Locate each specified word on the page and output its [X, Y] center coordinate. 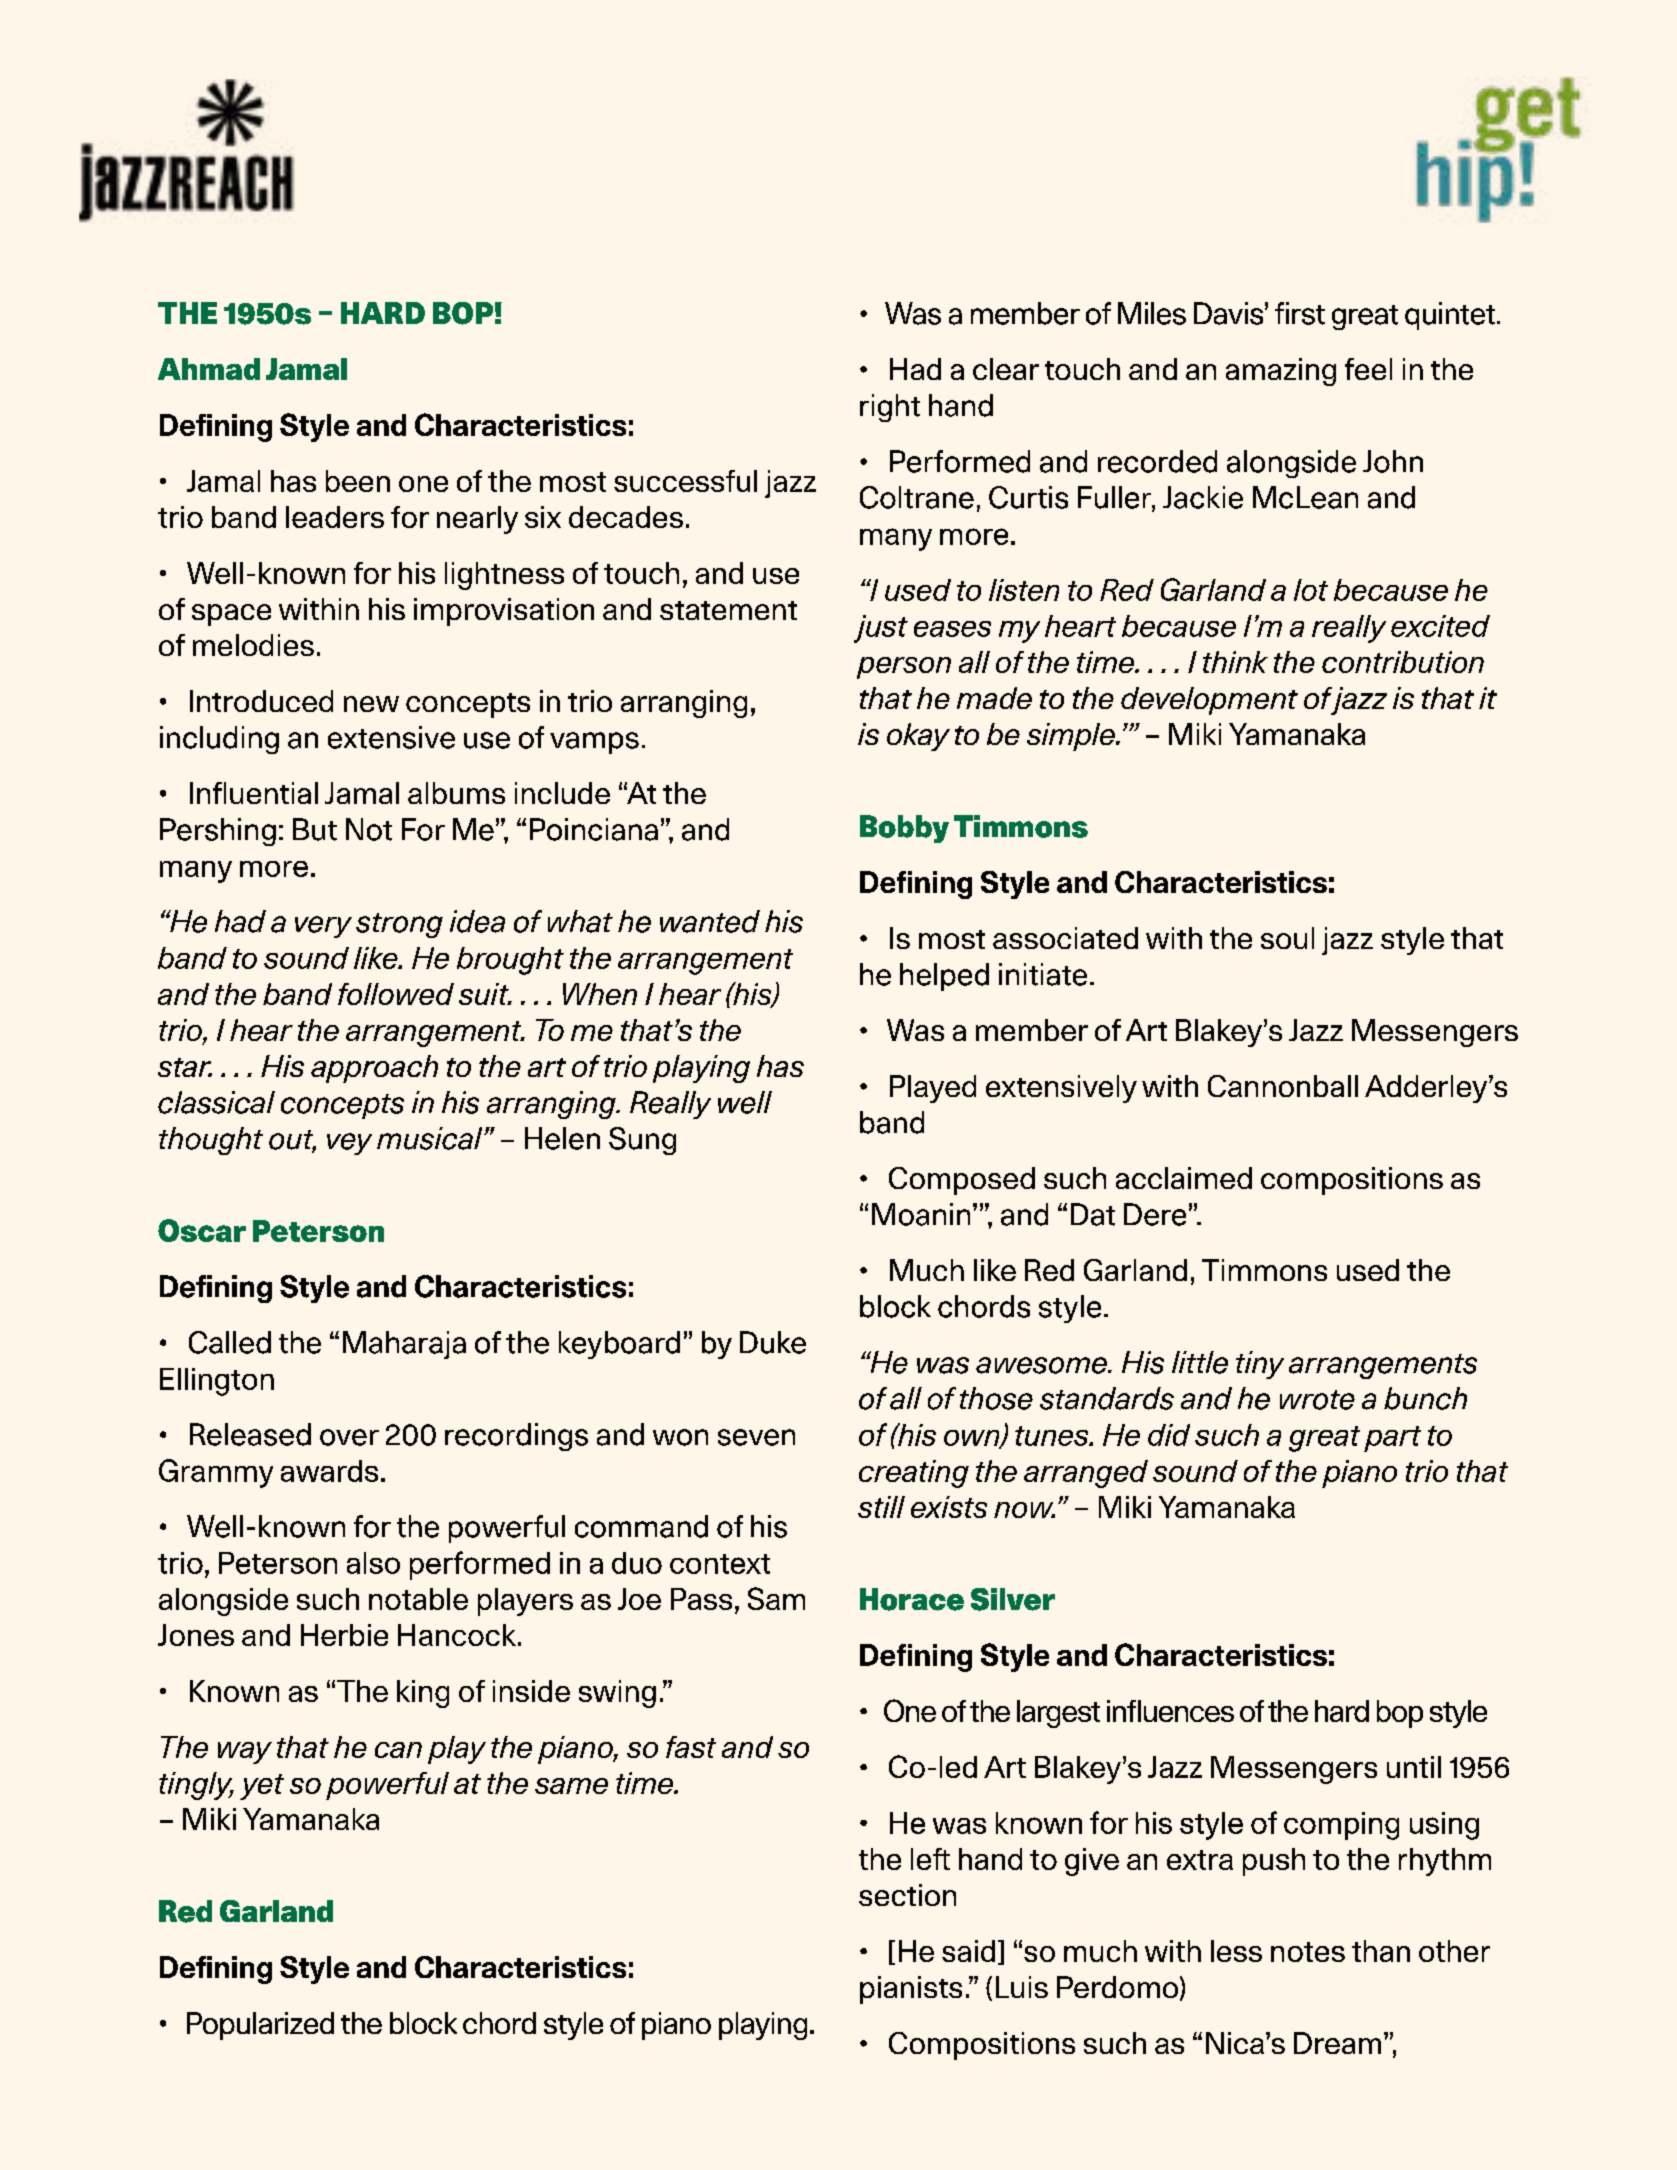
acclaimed [1184, 1178]
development [1209, 701]
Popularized [260, 2026]
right [890, 408]
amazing [1281, 372]
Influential [254, 793]
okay [918, 737]
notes [1308, 1952]
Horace [912, 1599]
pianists [911, 1990]
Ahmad [209, 369]
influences [1170, 1711]
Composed [962, 1181]
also [373, 1563]
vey [349, 1144]
